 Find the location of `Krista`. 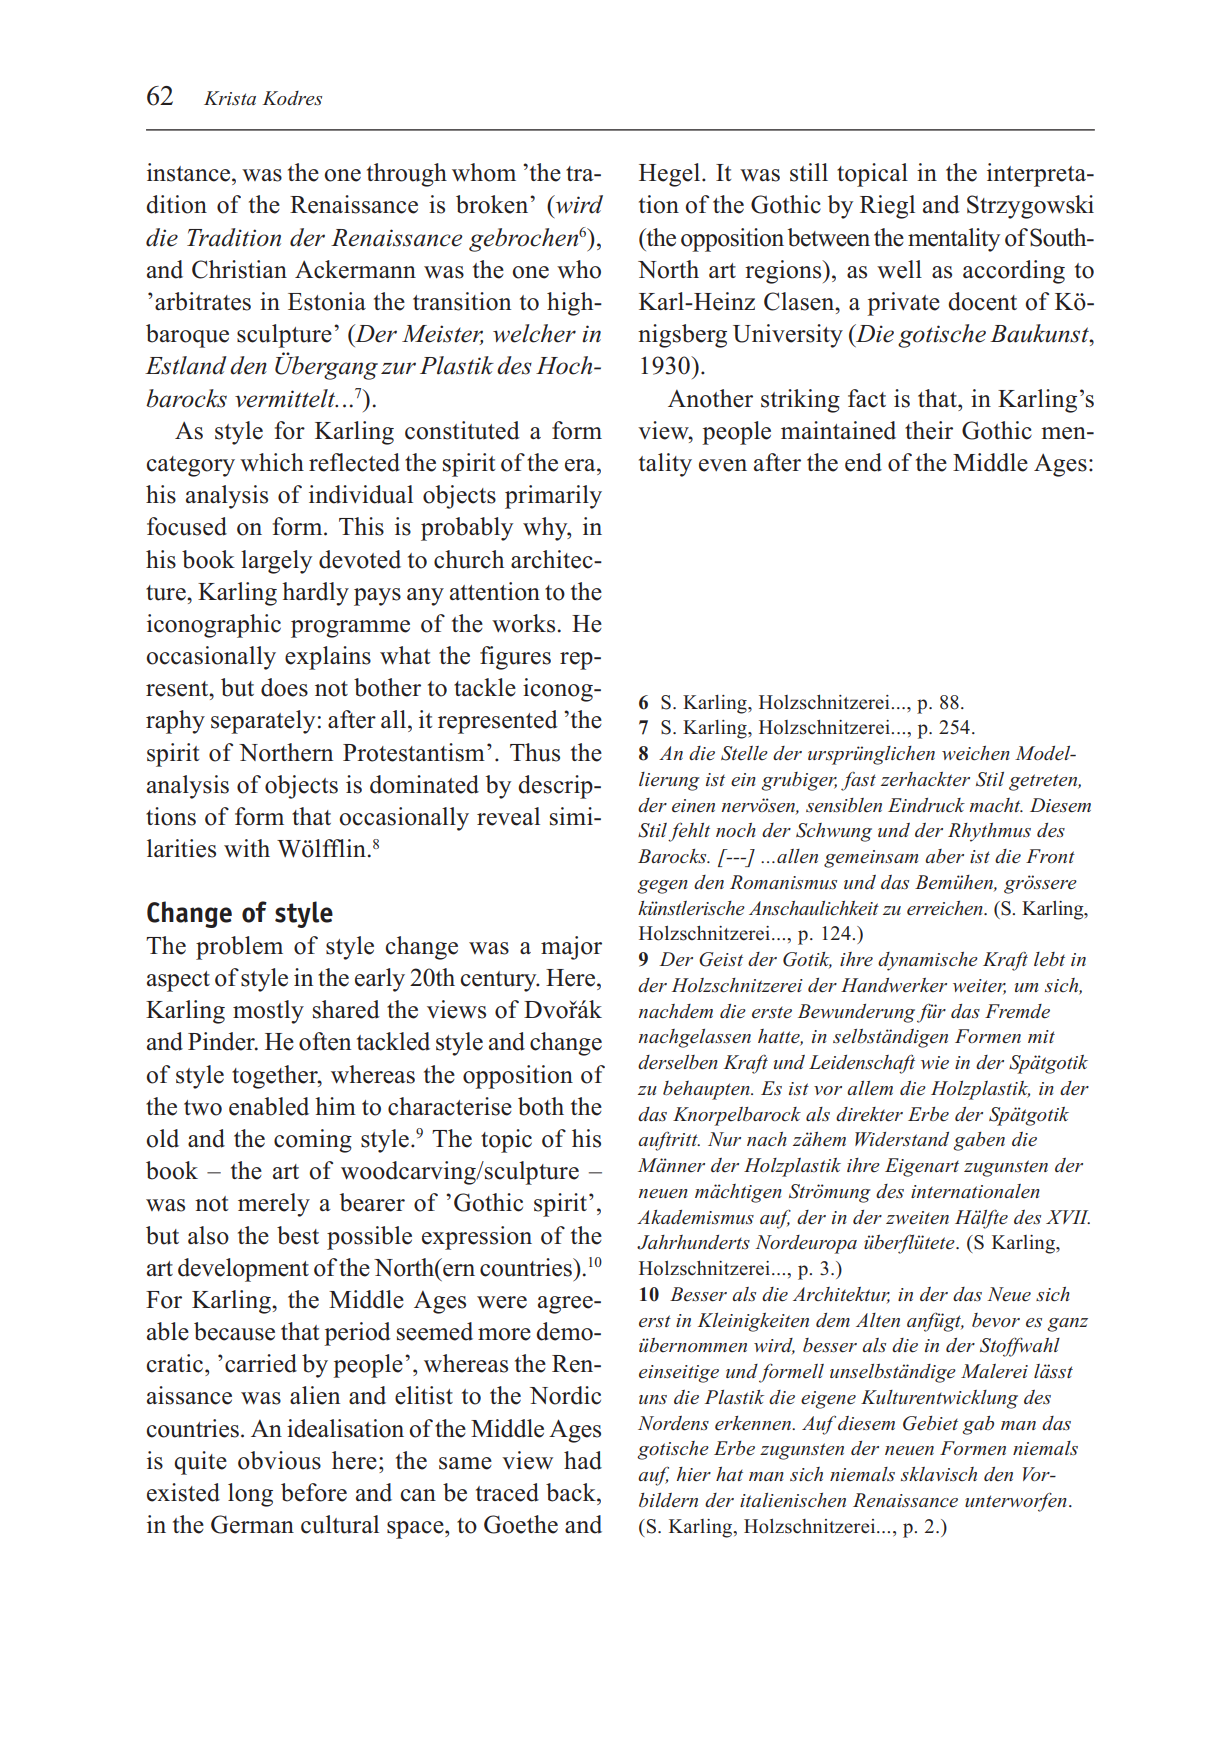

Krista is located at coordinates (230, 98).
